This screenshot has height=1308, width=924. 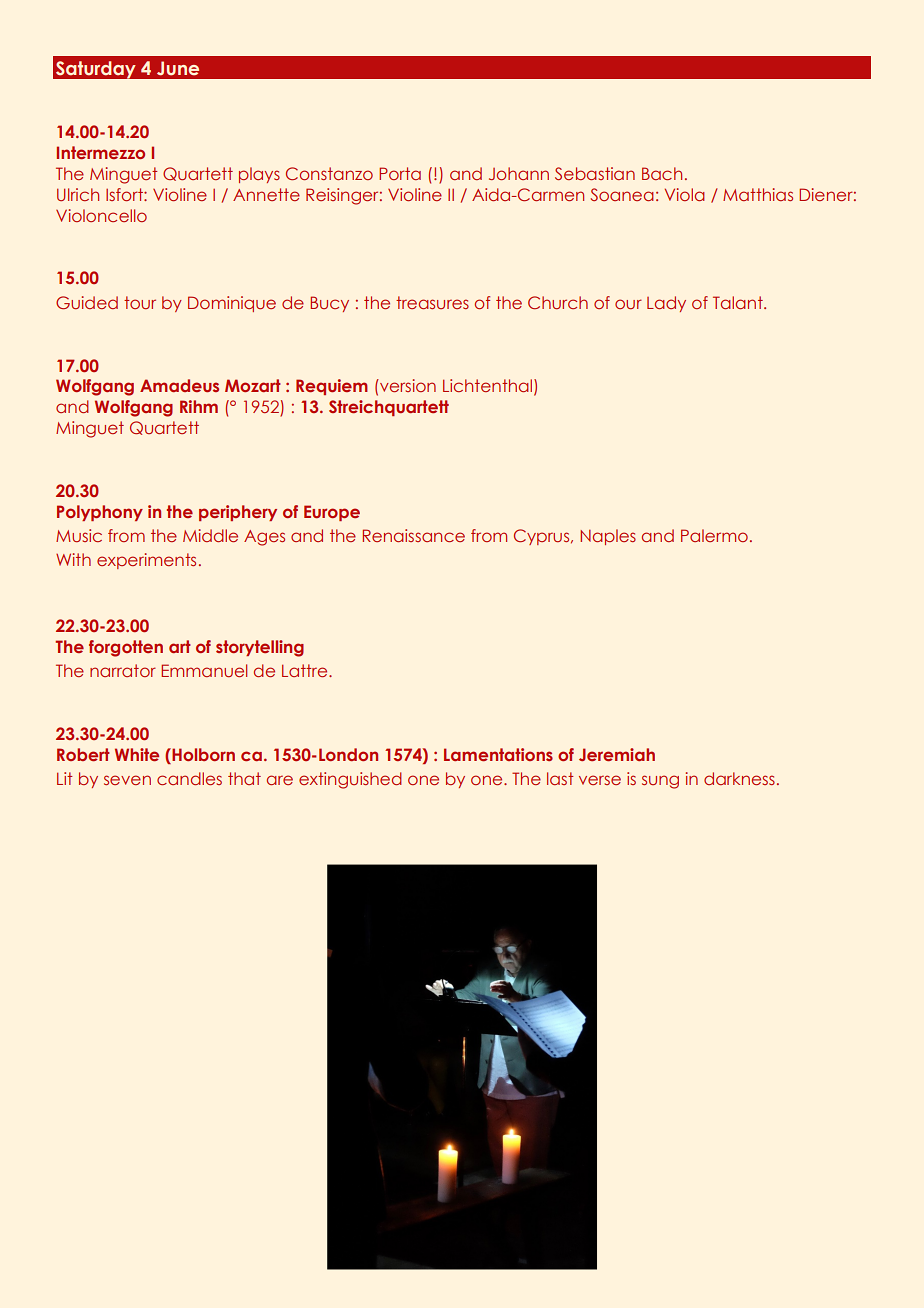 What do you see at coordinates (714, 535) in the screenshot?
I see `Palermo` at bounding box center [714, 535].
